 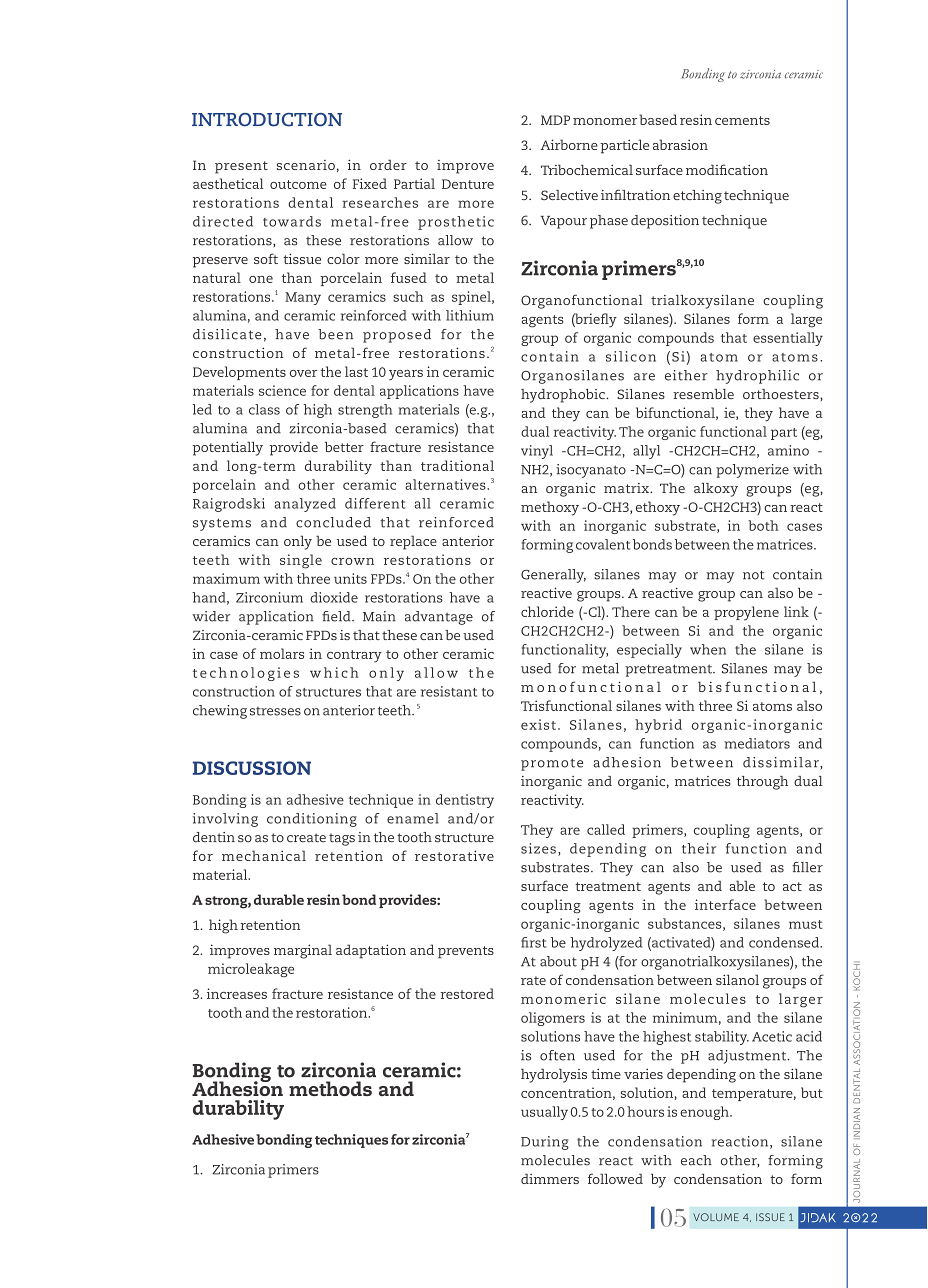 I want to click on cements, so click(x=742, y=120).
